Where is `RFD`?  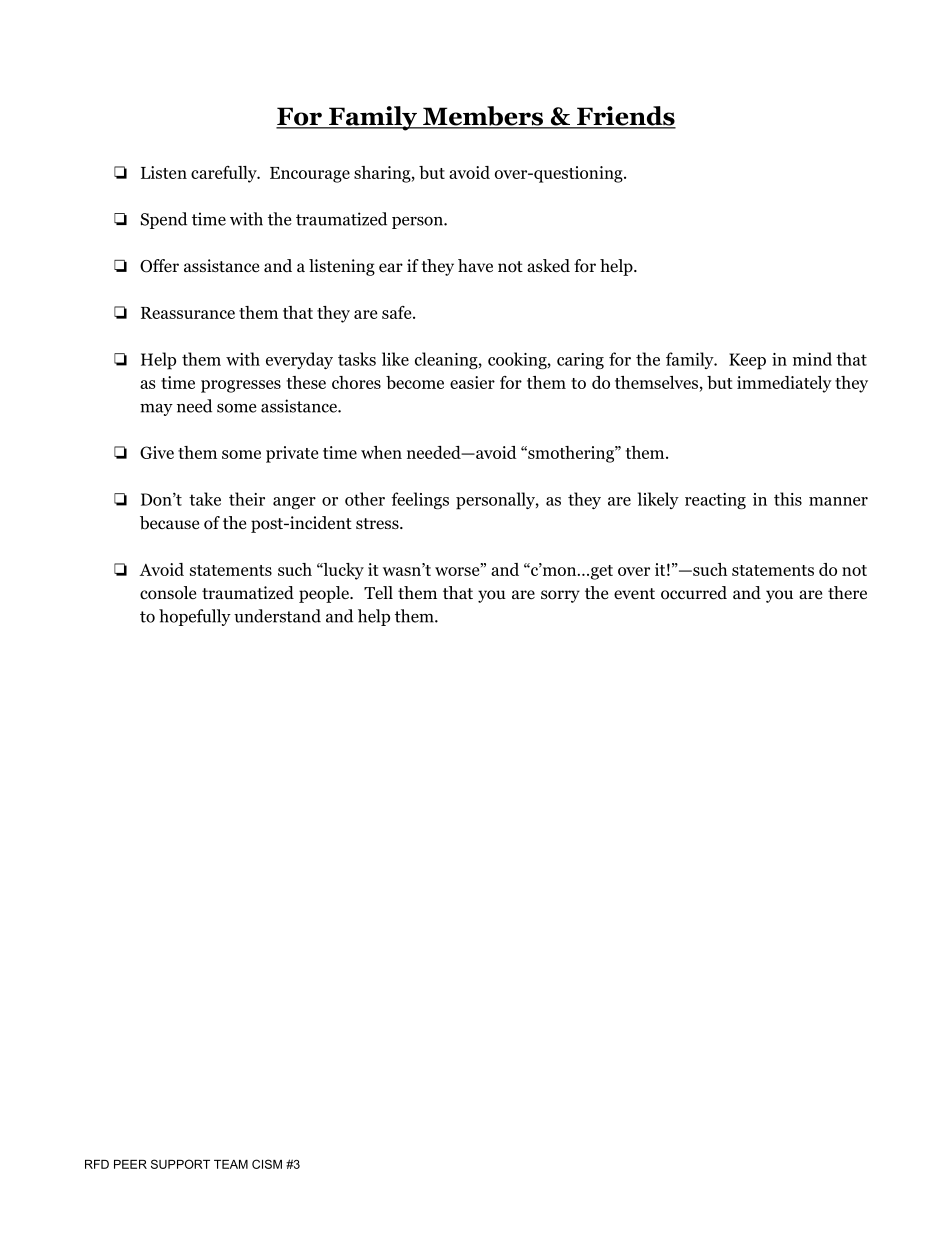
RFD is located at coordinates (97, 1164).
